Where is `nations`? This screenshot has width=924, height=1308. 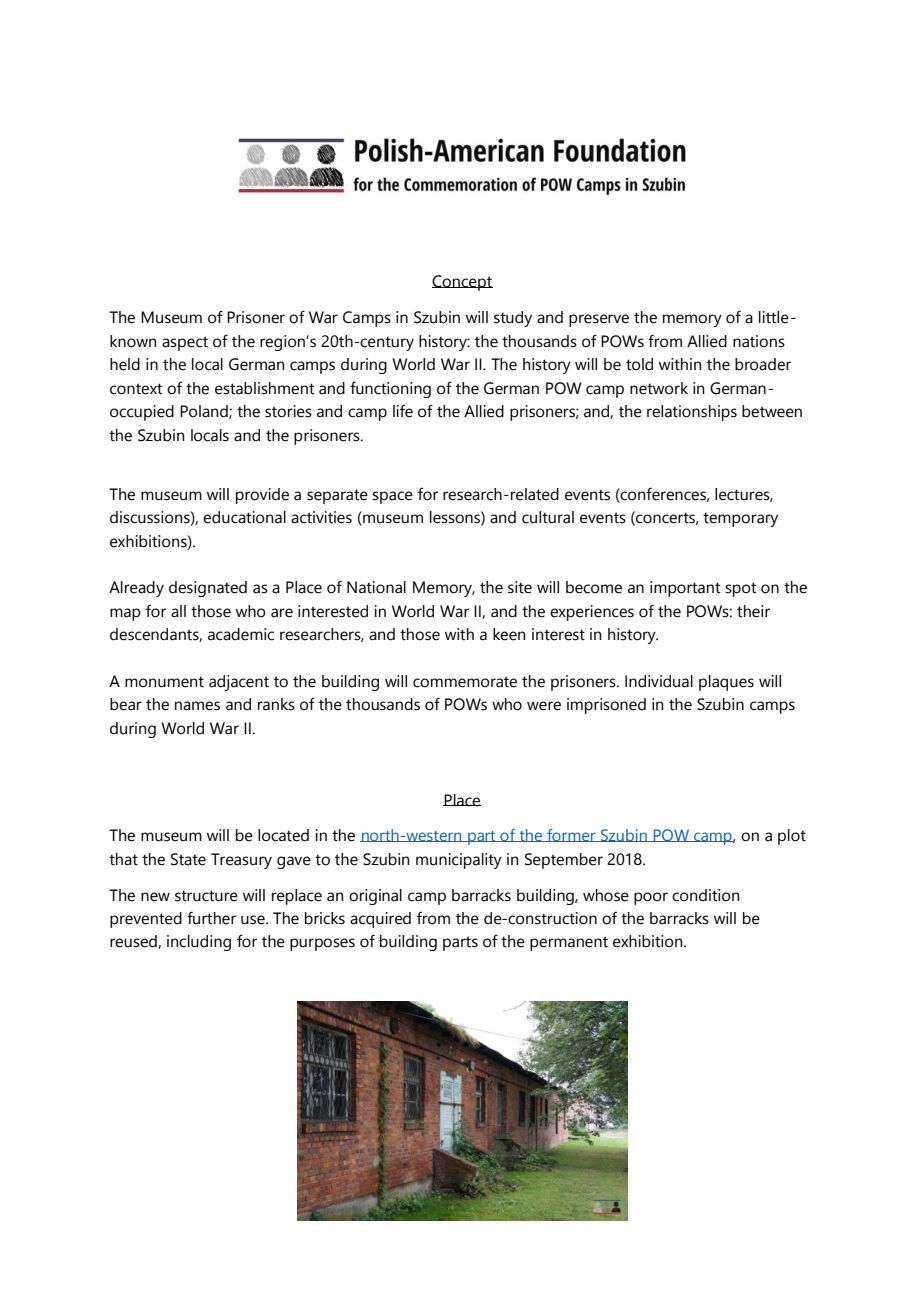
nations is located at coordinates (759, 341).
